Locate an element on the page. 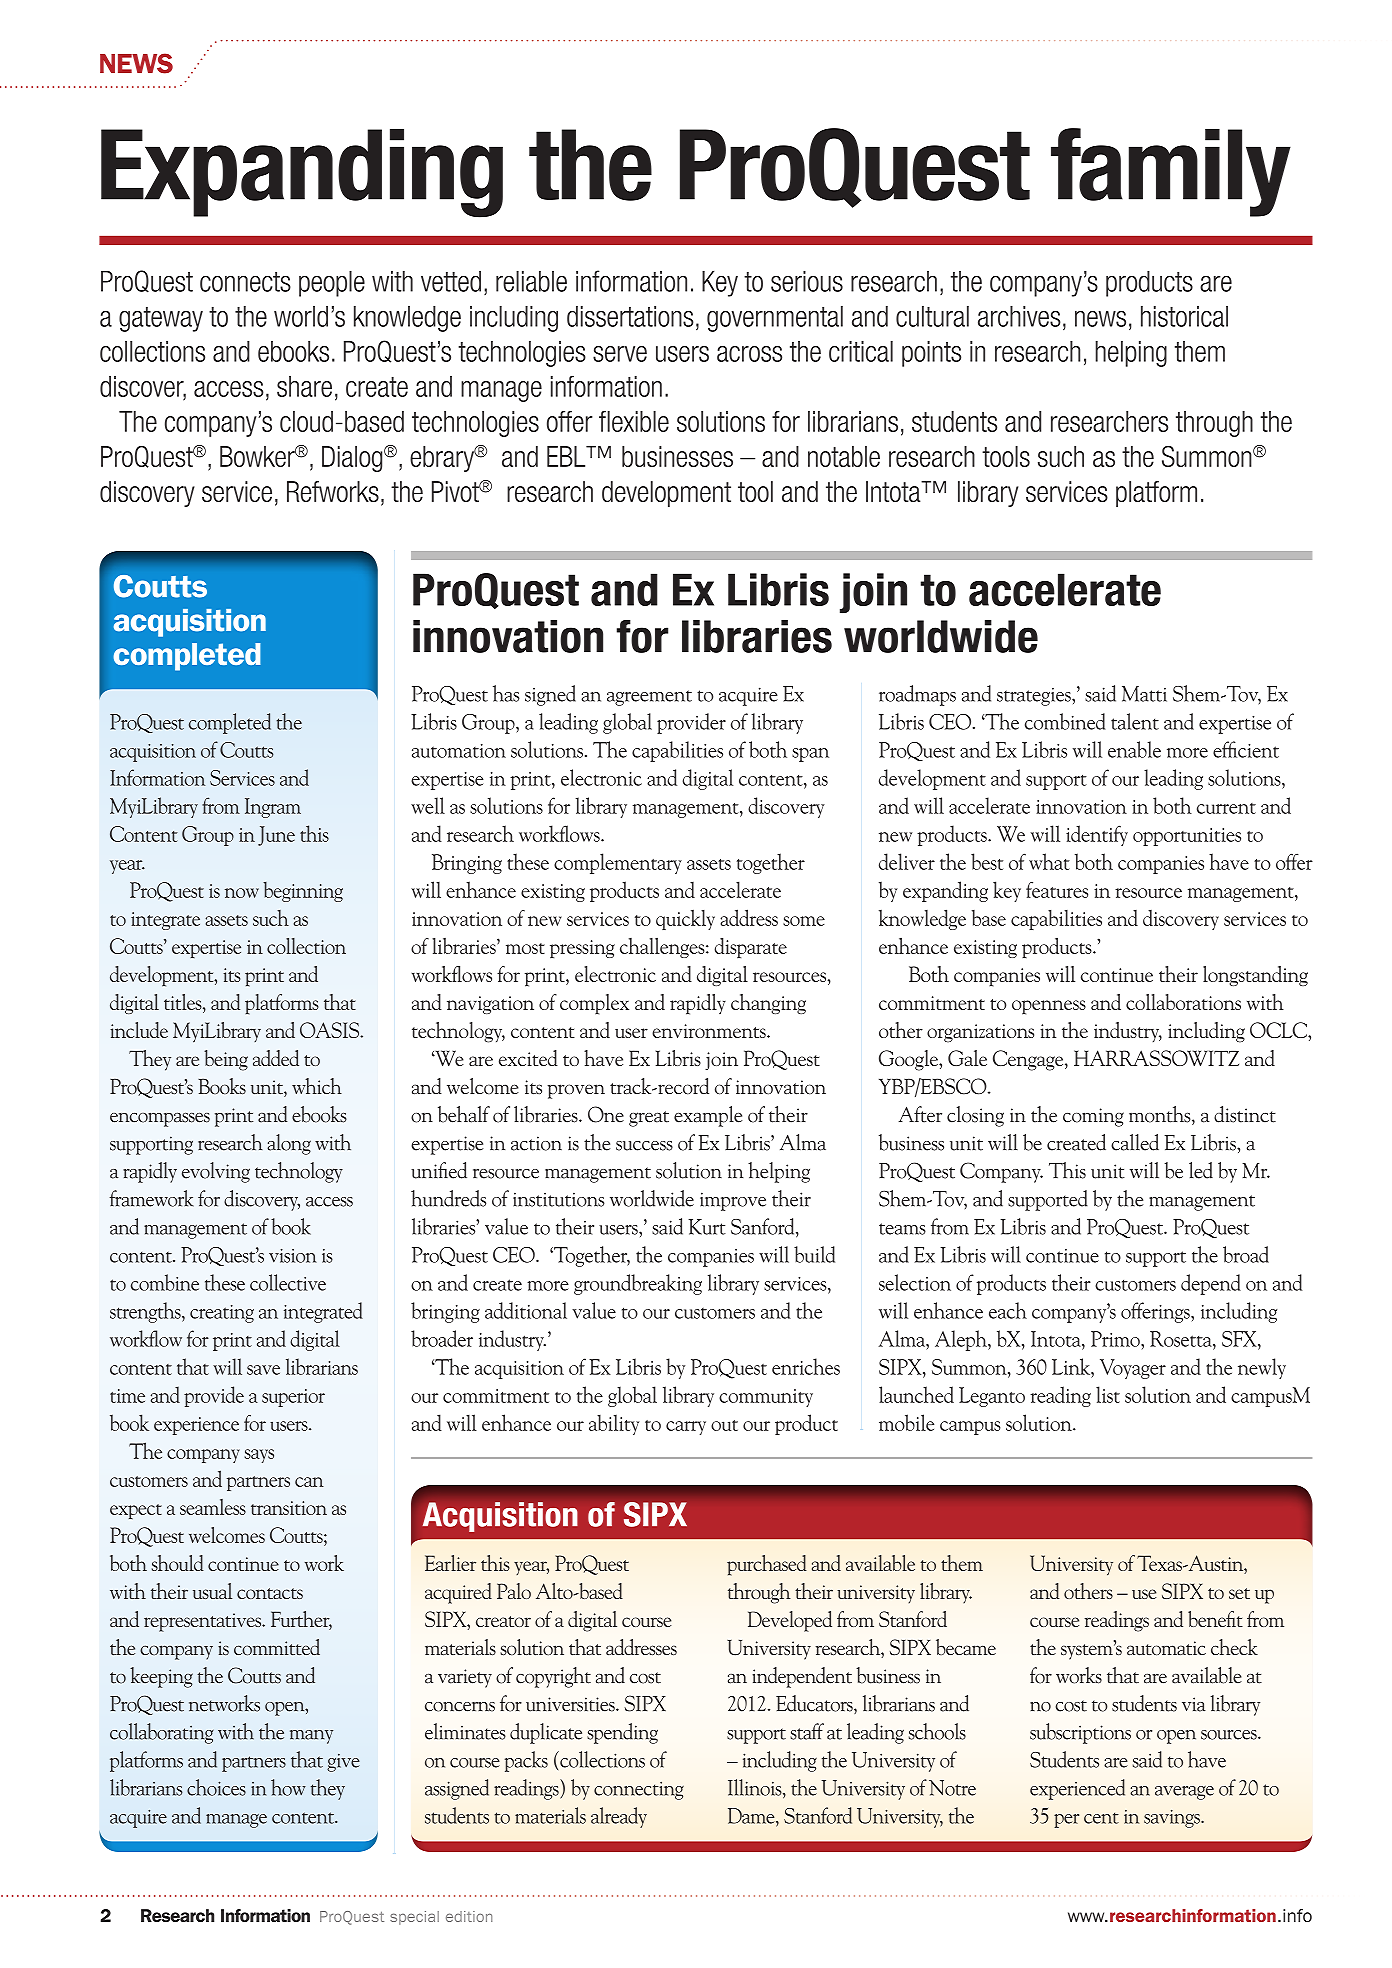  family is located at coordinates (1171, 172).
